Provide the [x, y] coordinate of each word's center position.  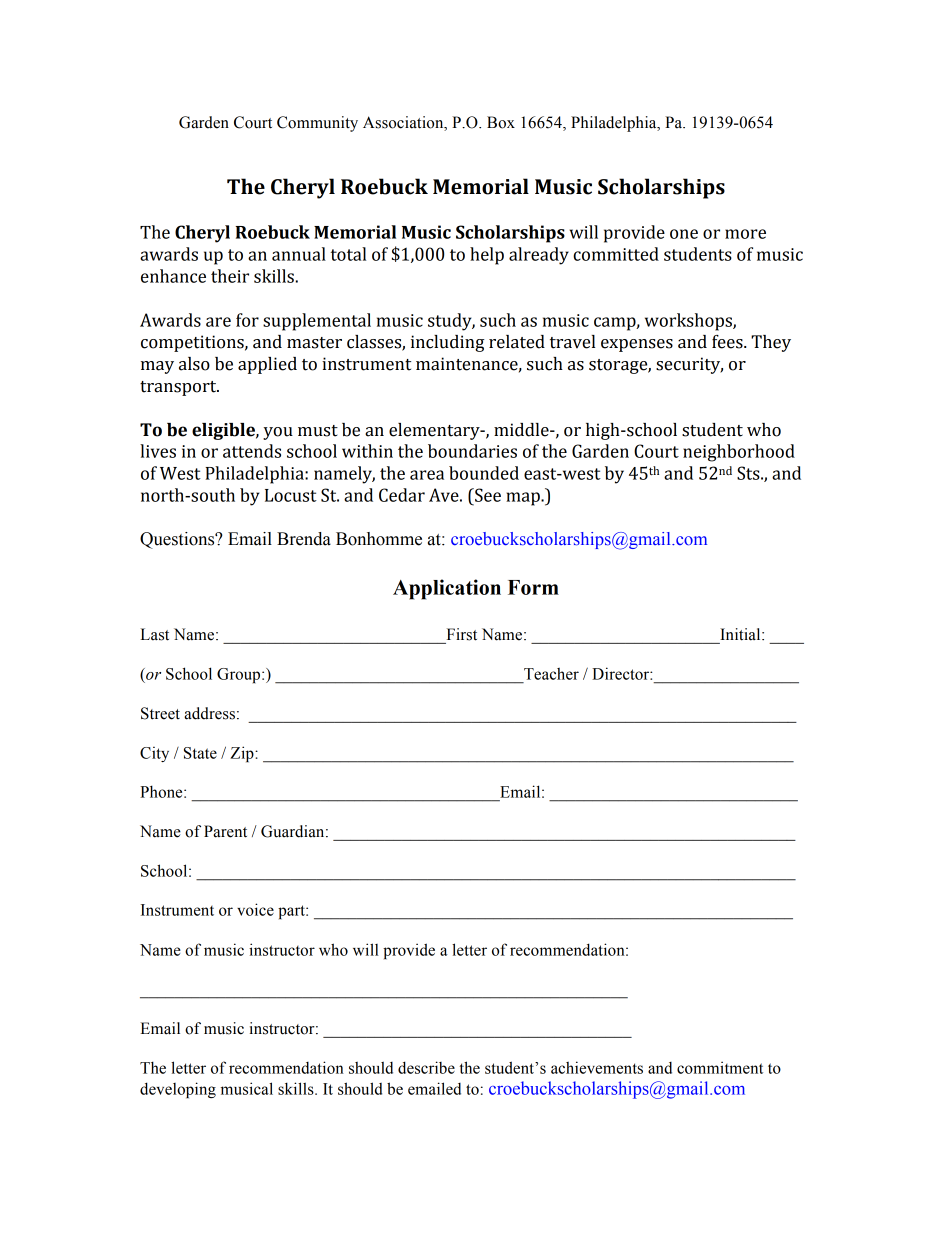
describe [426, 1067]
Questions [178, 540]
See [487, 495]
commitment [720, 1067]
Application [447, 589]
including [447, 343]
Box [501, 122]
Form [533, 587]
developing [178, 1090]
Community [317, 124]
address [209, 713]
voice [255, 909]
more [745, 234]
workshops [689, 322]
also [194, 364]
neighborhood [739, 453]
